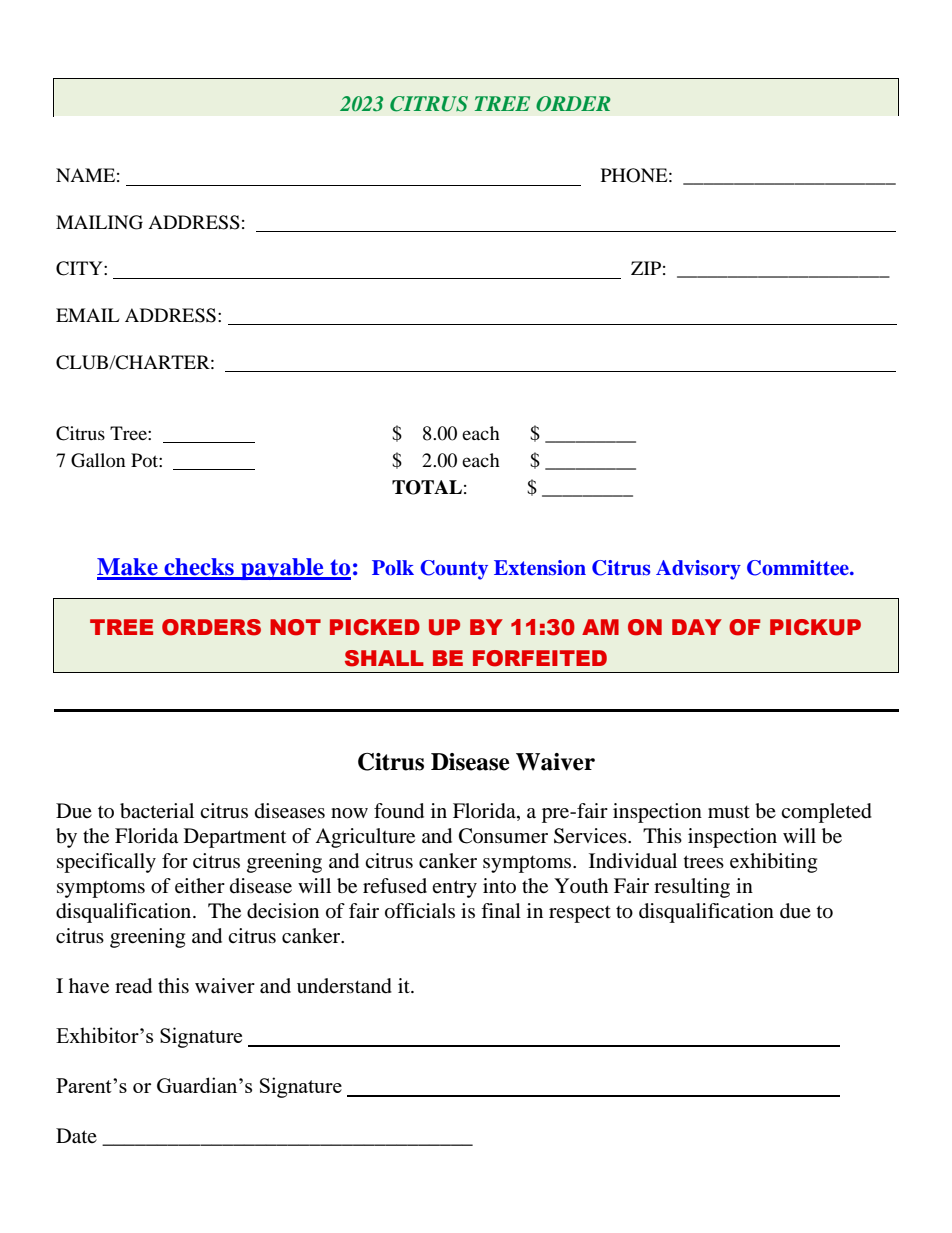  What do you see at coordinates (580, 914) in the screenshot?
I see `respect` at bounding box center [580, 914].
